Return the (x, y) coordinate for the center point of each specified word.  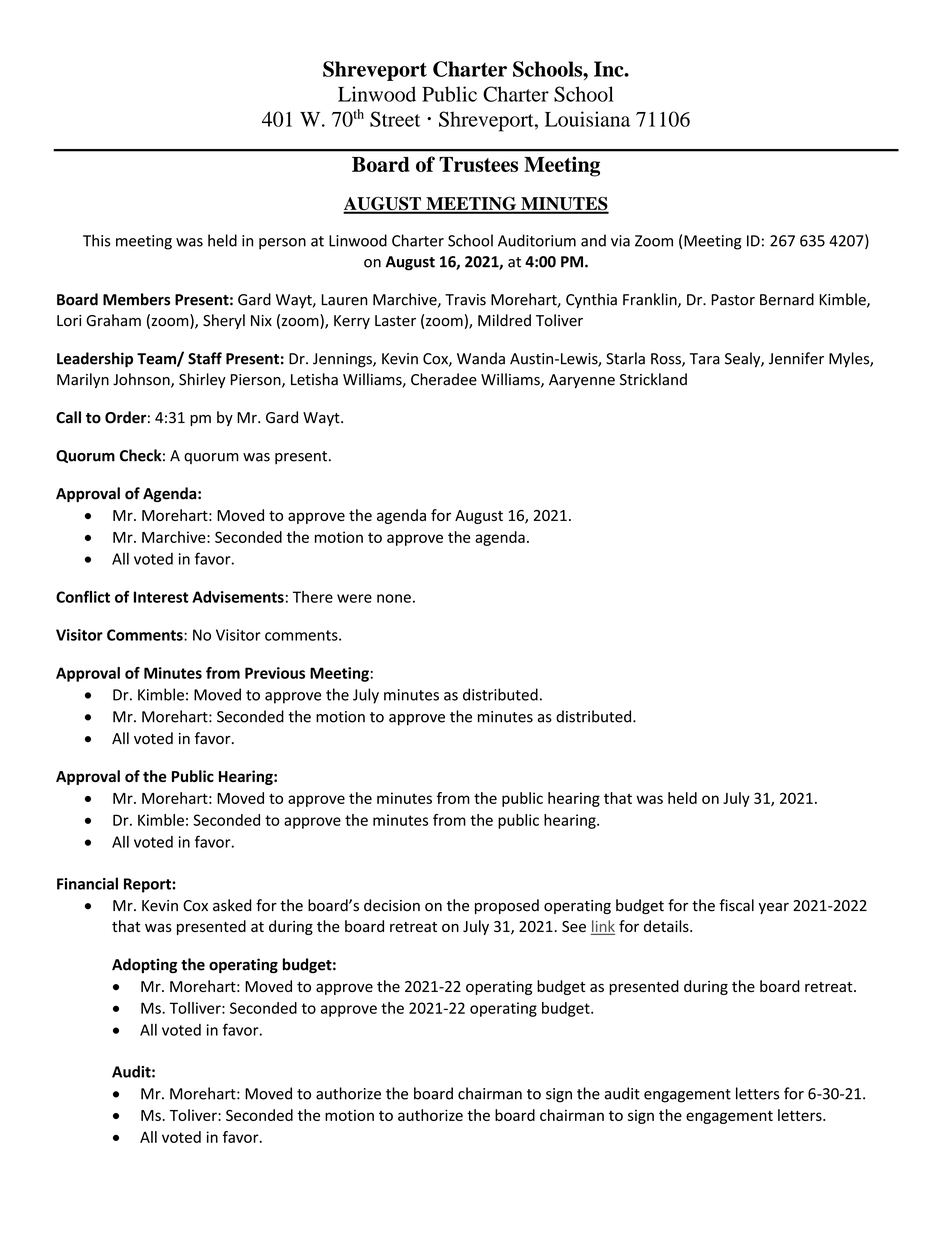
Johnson (142, 380)
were (354, 598)
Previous (275, 673)
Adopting (144, 965)
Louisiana (587, 119)
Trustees (478, 164)
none (394, 598)
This (97, 240)
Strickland (653, 379)
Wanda (481, 358)
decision (392, 905)
